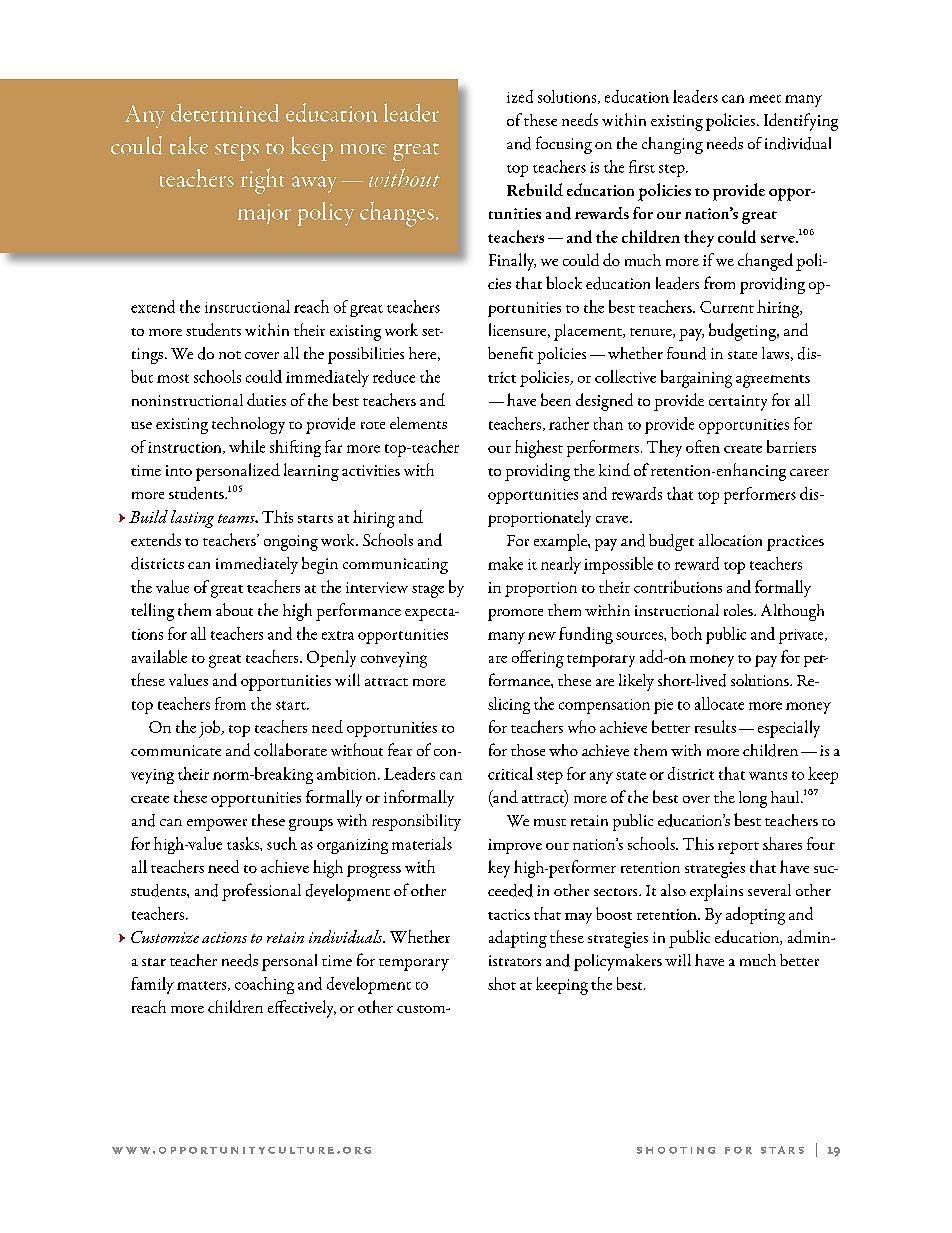  Describe the element at coordinates (502, 983) in the screenshot. I see `shot` at that location.
